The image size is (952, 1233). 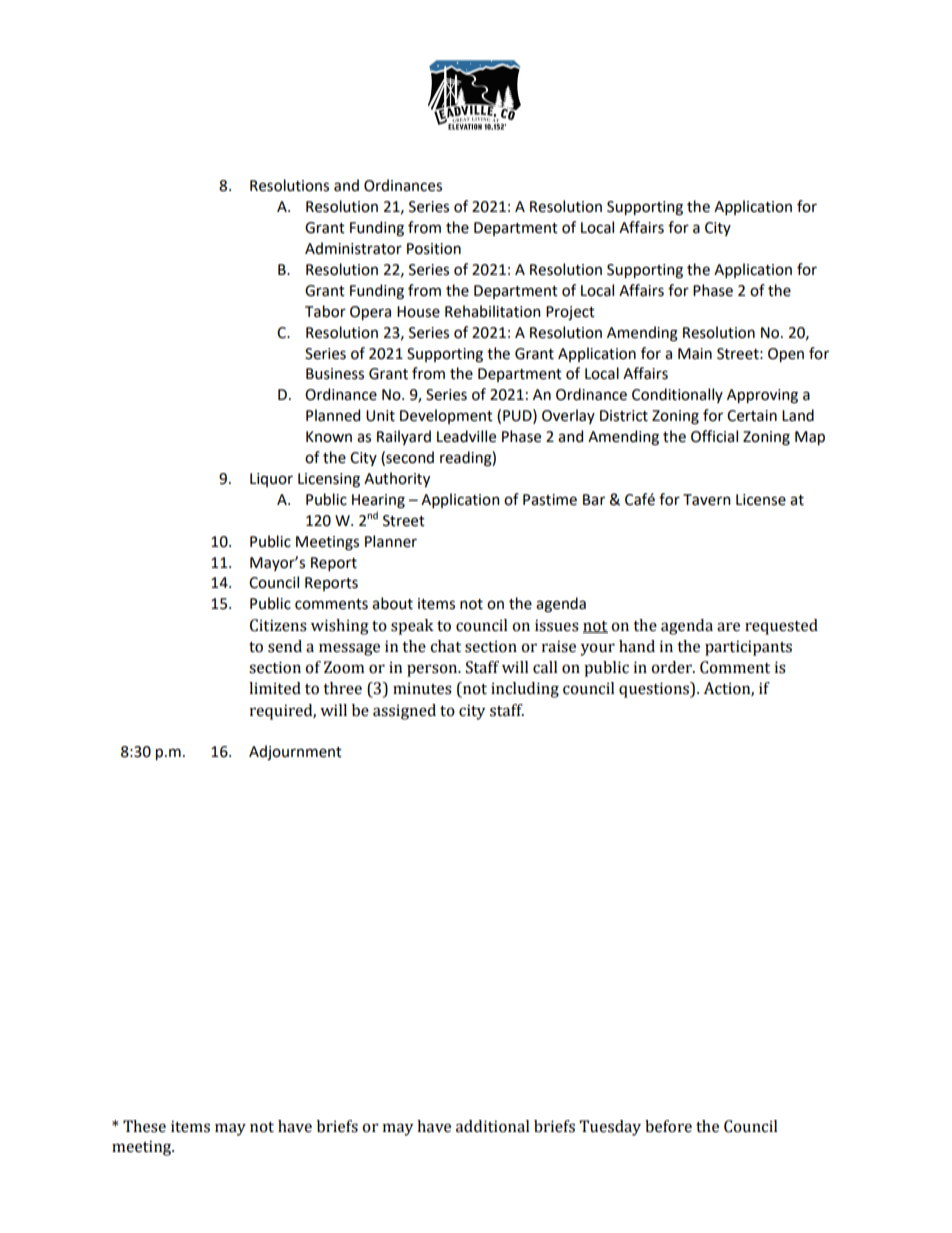 What do you see at coordinates (695, 354) in the screenshot?
I see `Main` at bounding box center [695, 354].
